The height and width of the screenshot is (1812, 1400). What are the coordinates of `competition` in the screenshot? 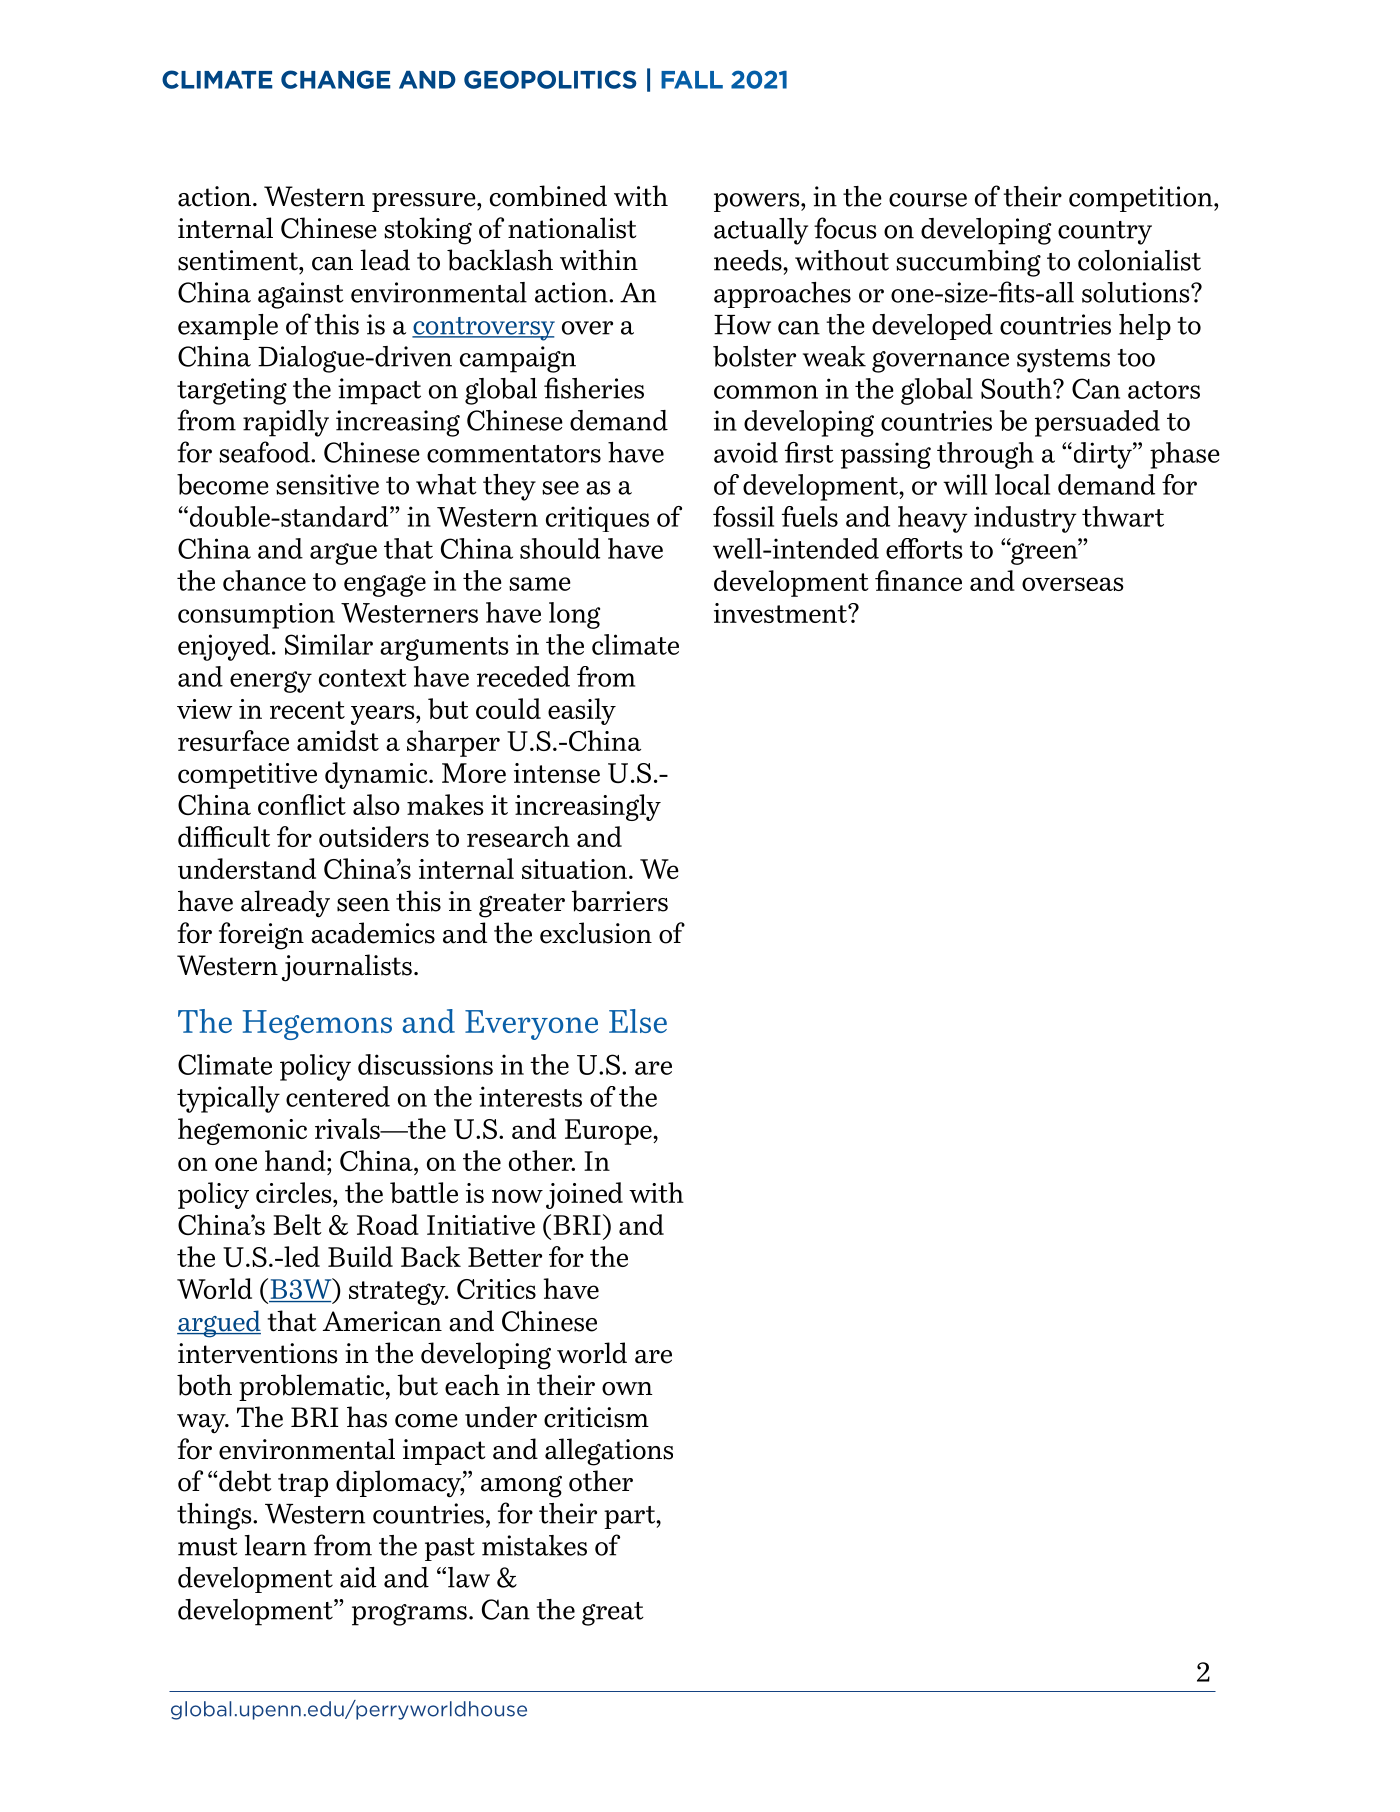 It's located at (1142, 199).
